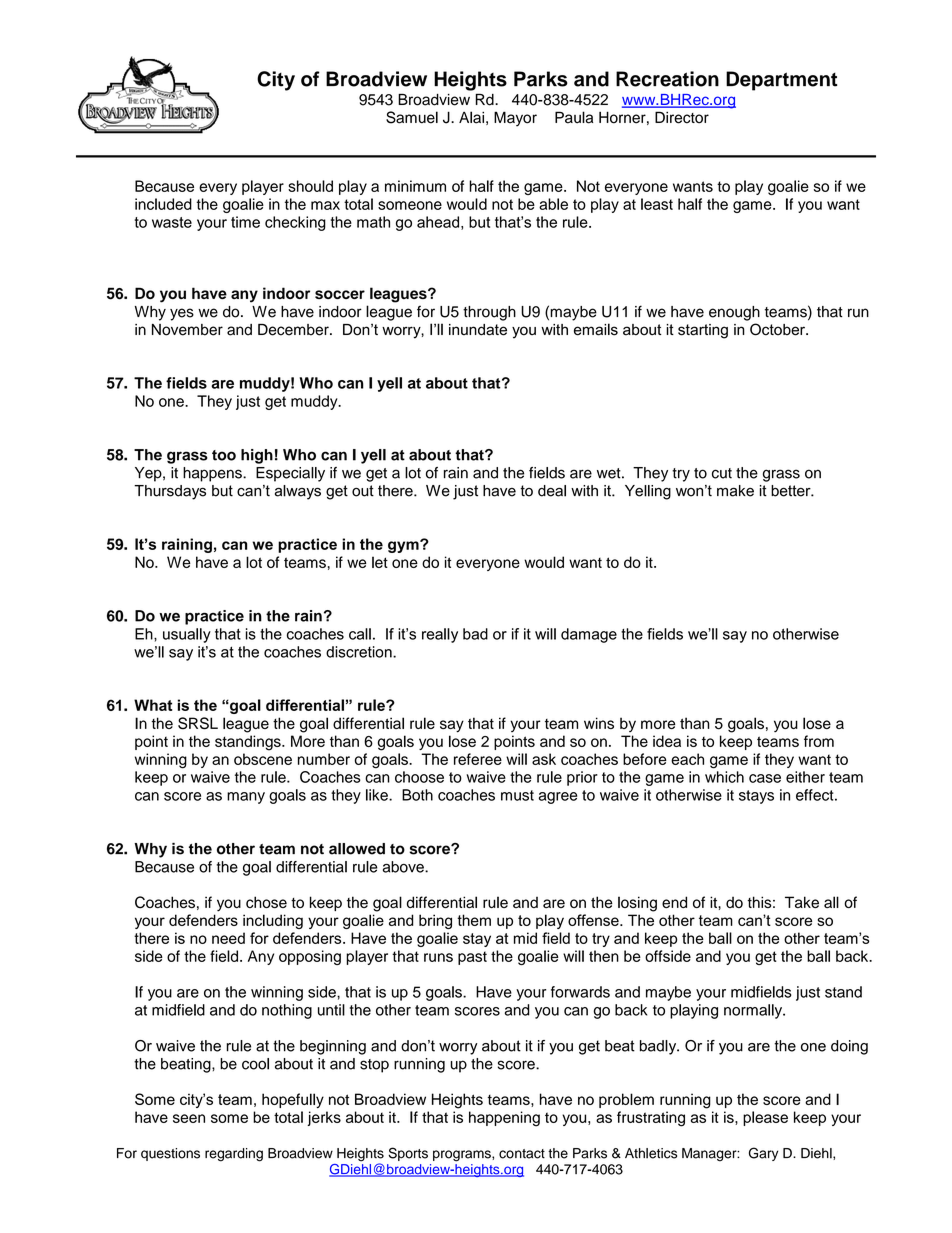 This screenshot has width=952, height=1233. Describe the element at coordinates (310, 186) in the screenshot. I see `should` at that location.
